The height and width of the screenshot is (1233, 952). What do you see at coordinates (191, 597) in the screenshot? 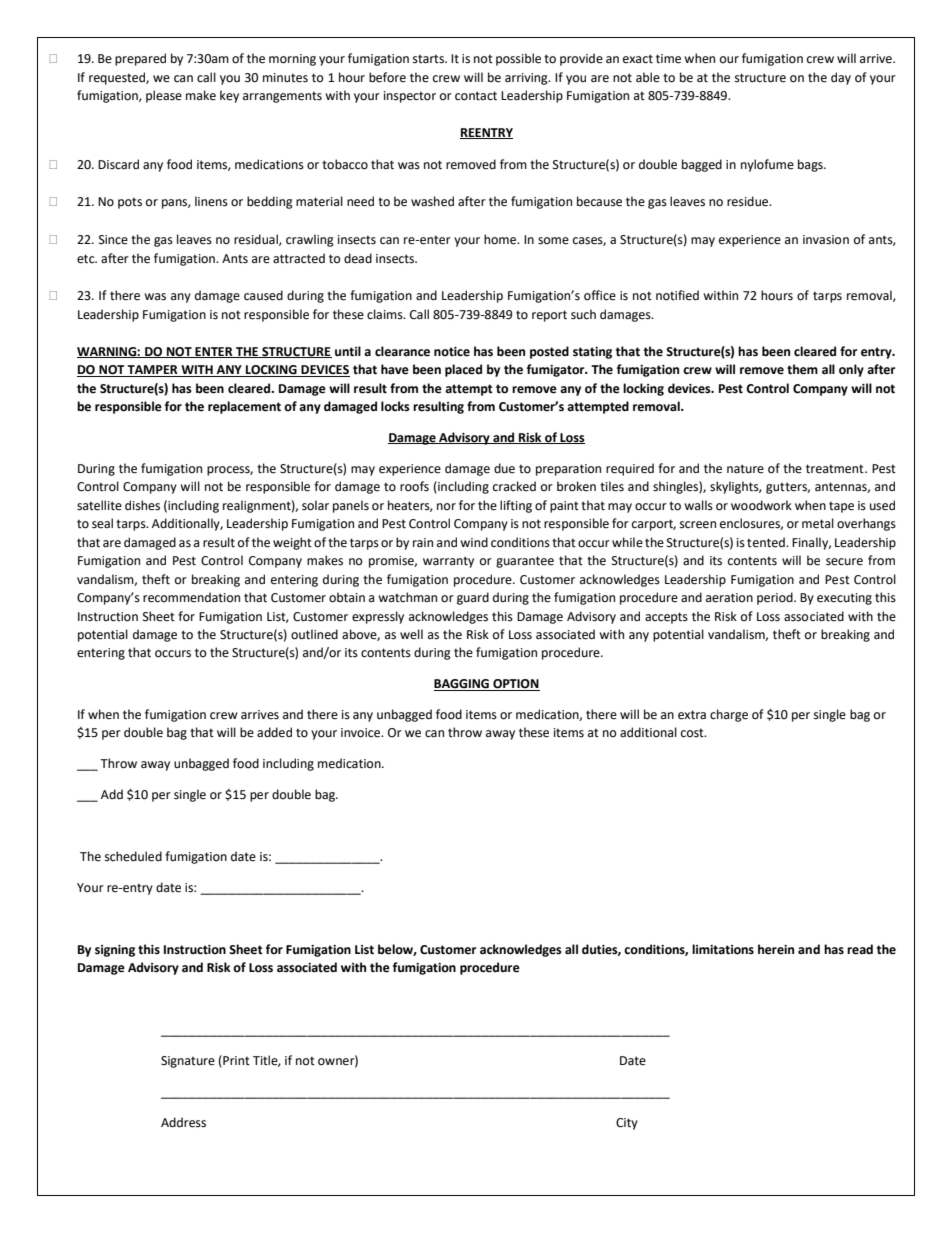
I see `recommendation` at bounding box center [191, 597].
